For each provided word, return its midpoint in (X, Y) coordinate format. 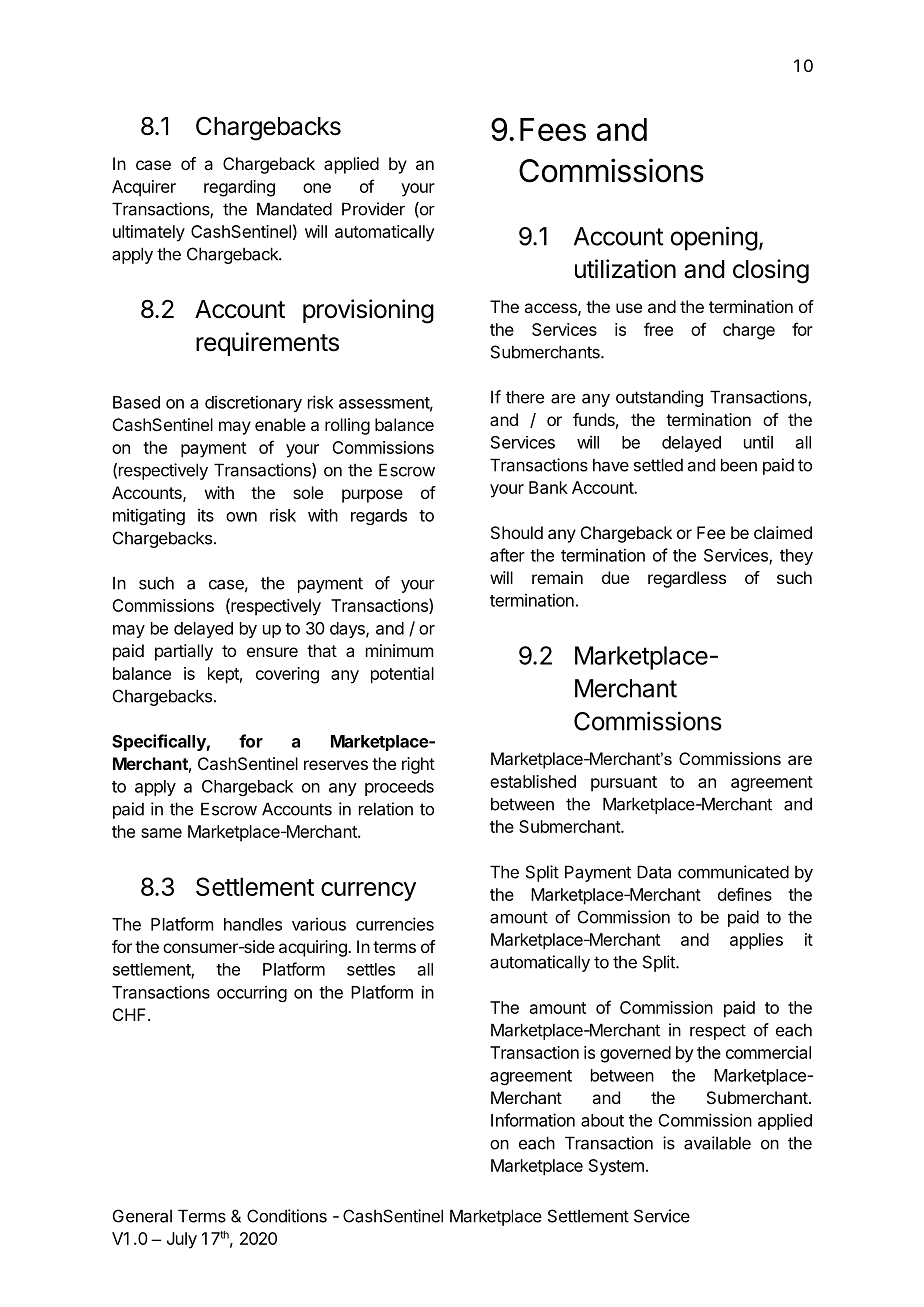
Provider (373, 209)
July (182, 1240)
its (206, 515)
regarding (239, 188)
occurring (252, 993)
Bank (548, 487)
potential (402, 675)
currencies (395, 924)
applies (756, 941)
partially (184, 652)
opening (714, 238)
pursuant (624, 784)
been (739, 465)
